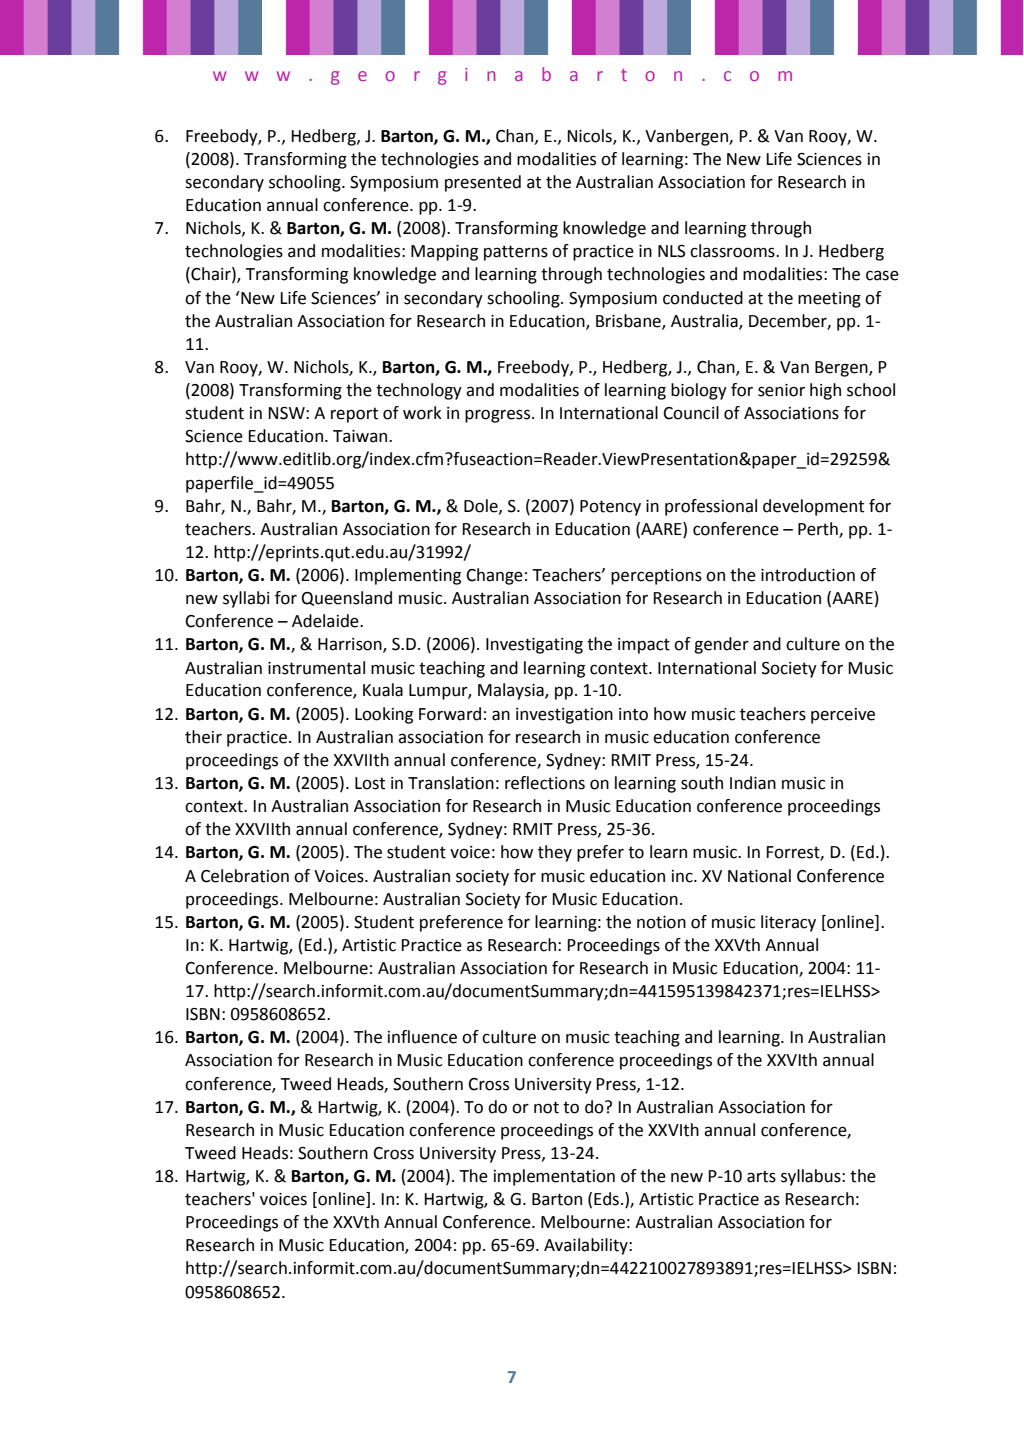 The height and width of the image is (1449, 1024). What do you see at coordinates (761, 1176) in the image?
I see `arts` at bounding box center [761, 1176].
